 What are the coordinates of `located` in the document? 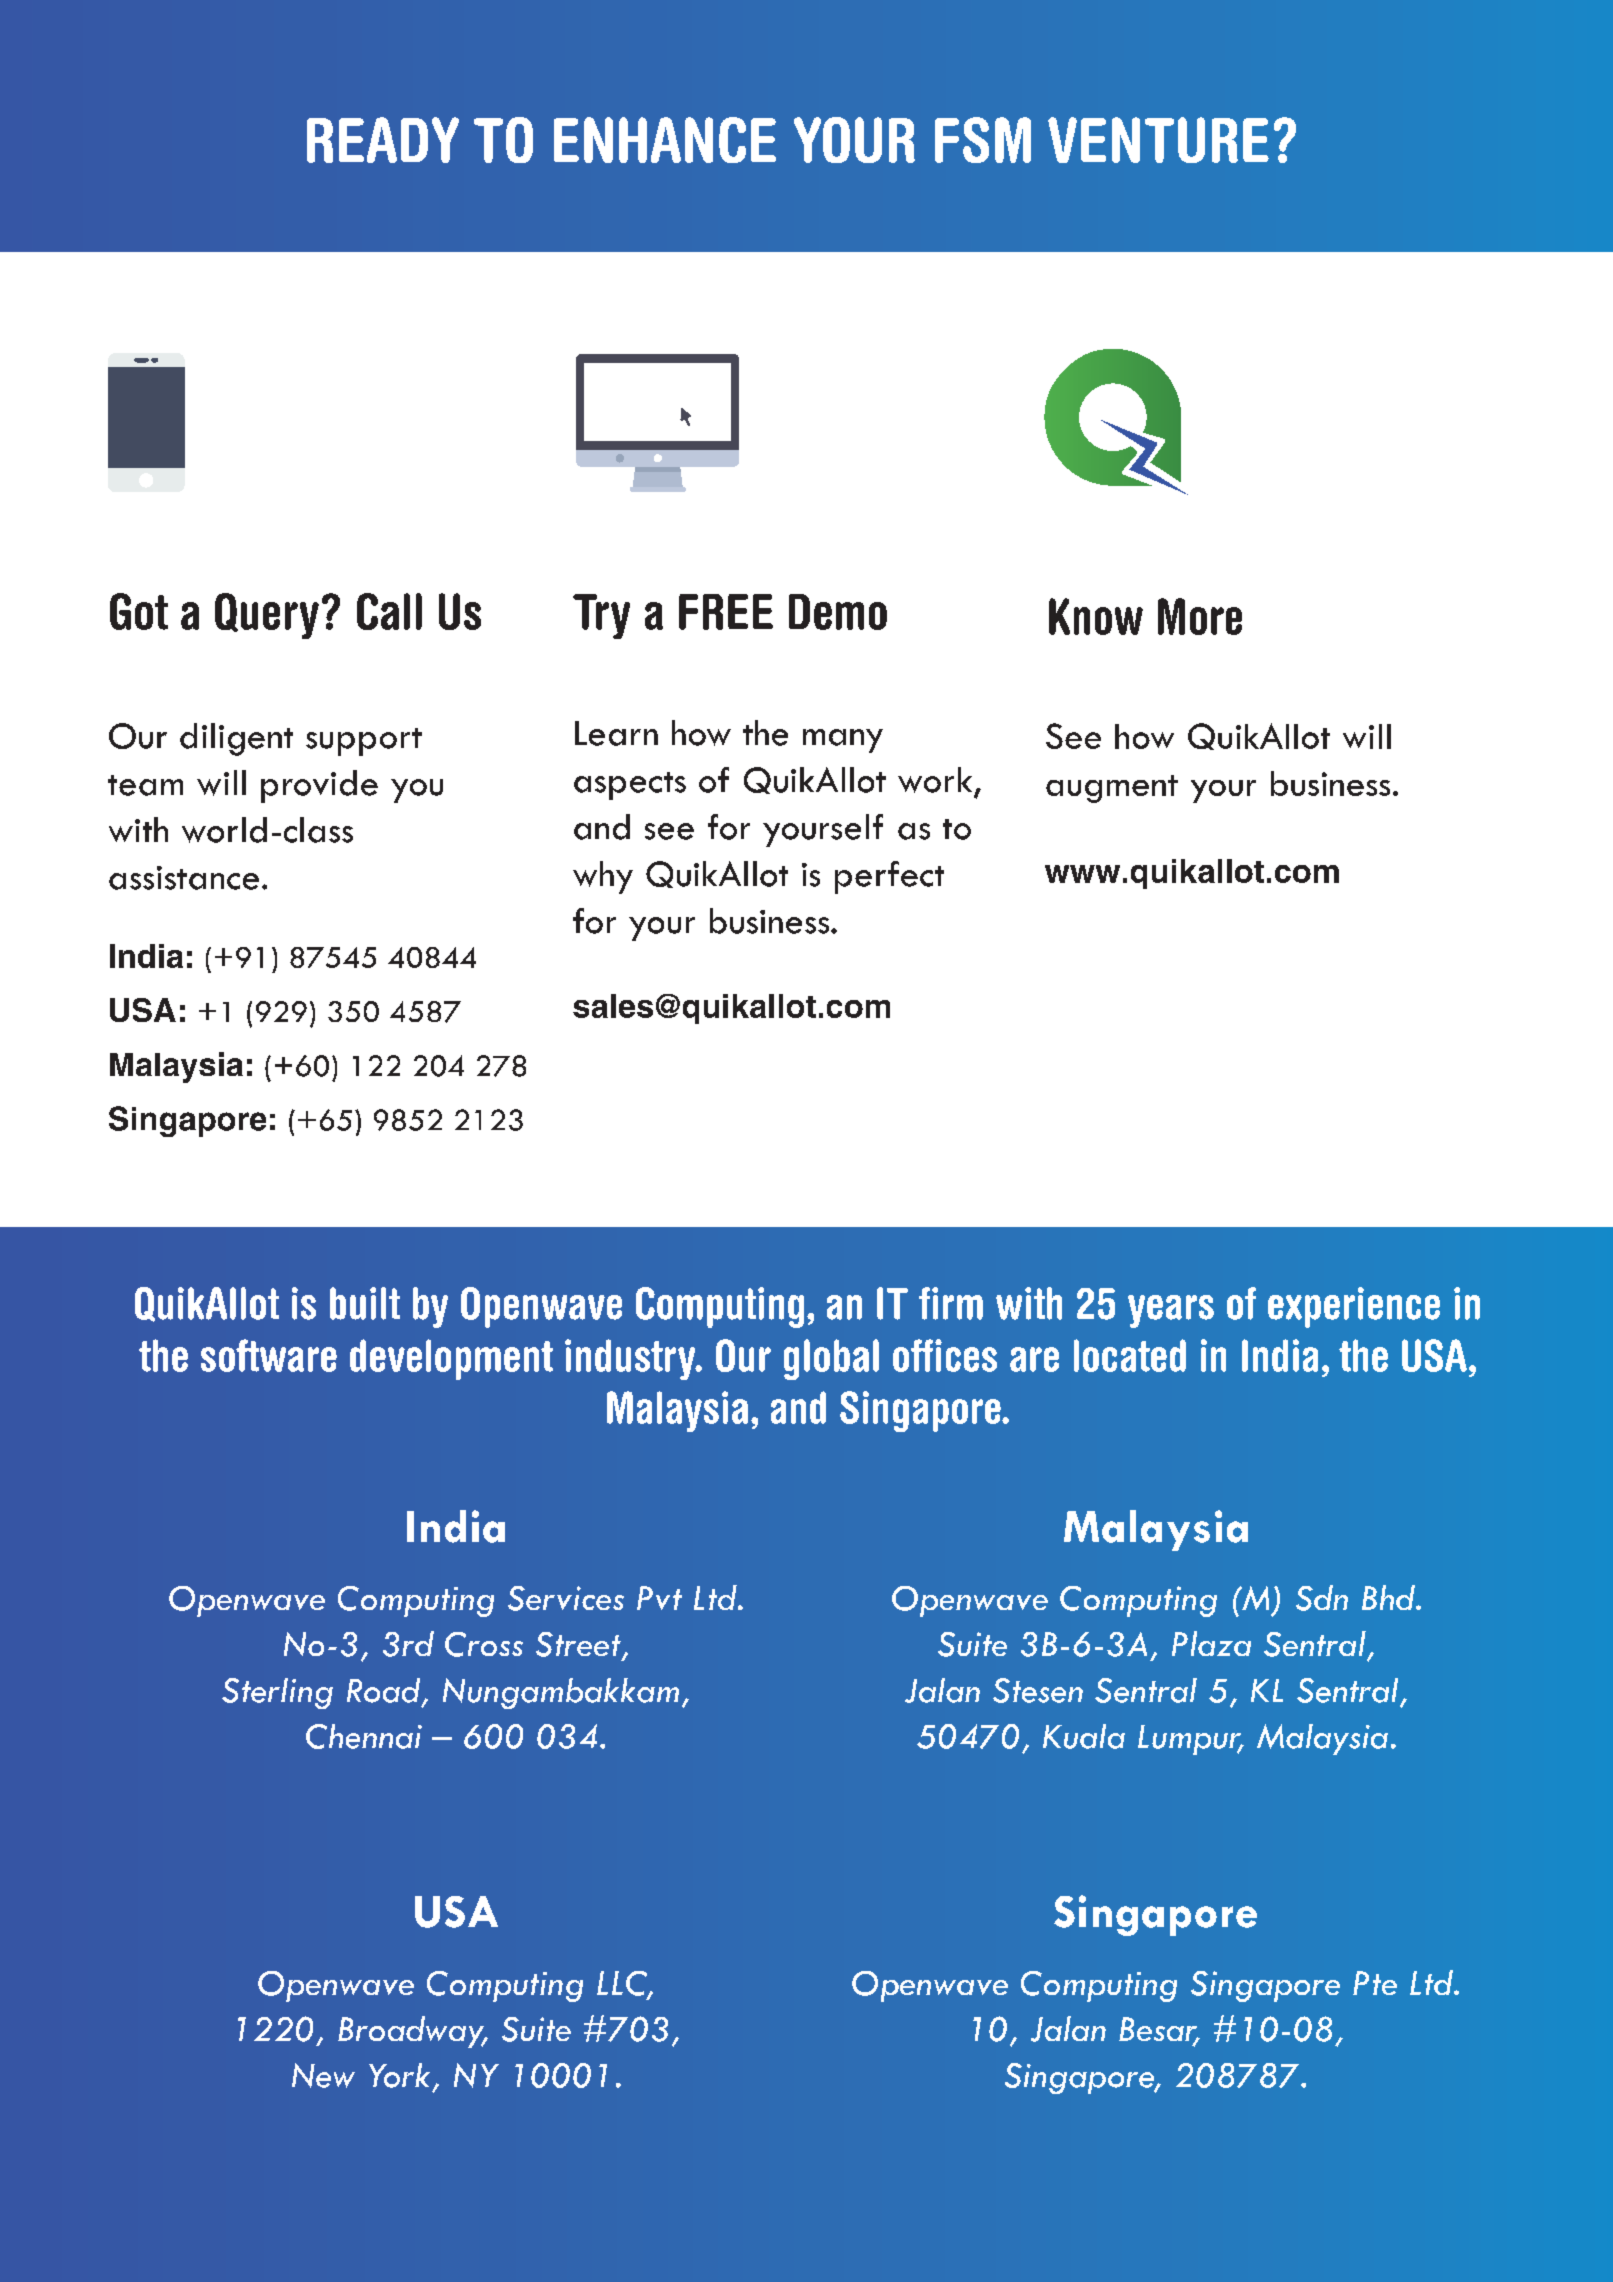 It's located at (1130, 1355).
